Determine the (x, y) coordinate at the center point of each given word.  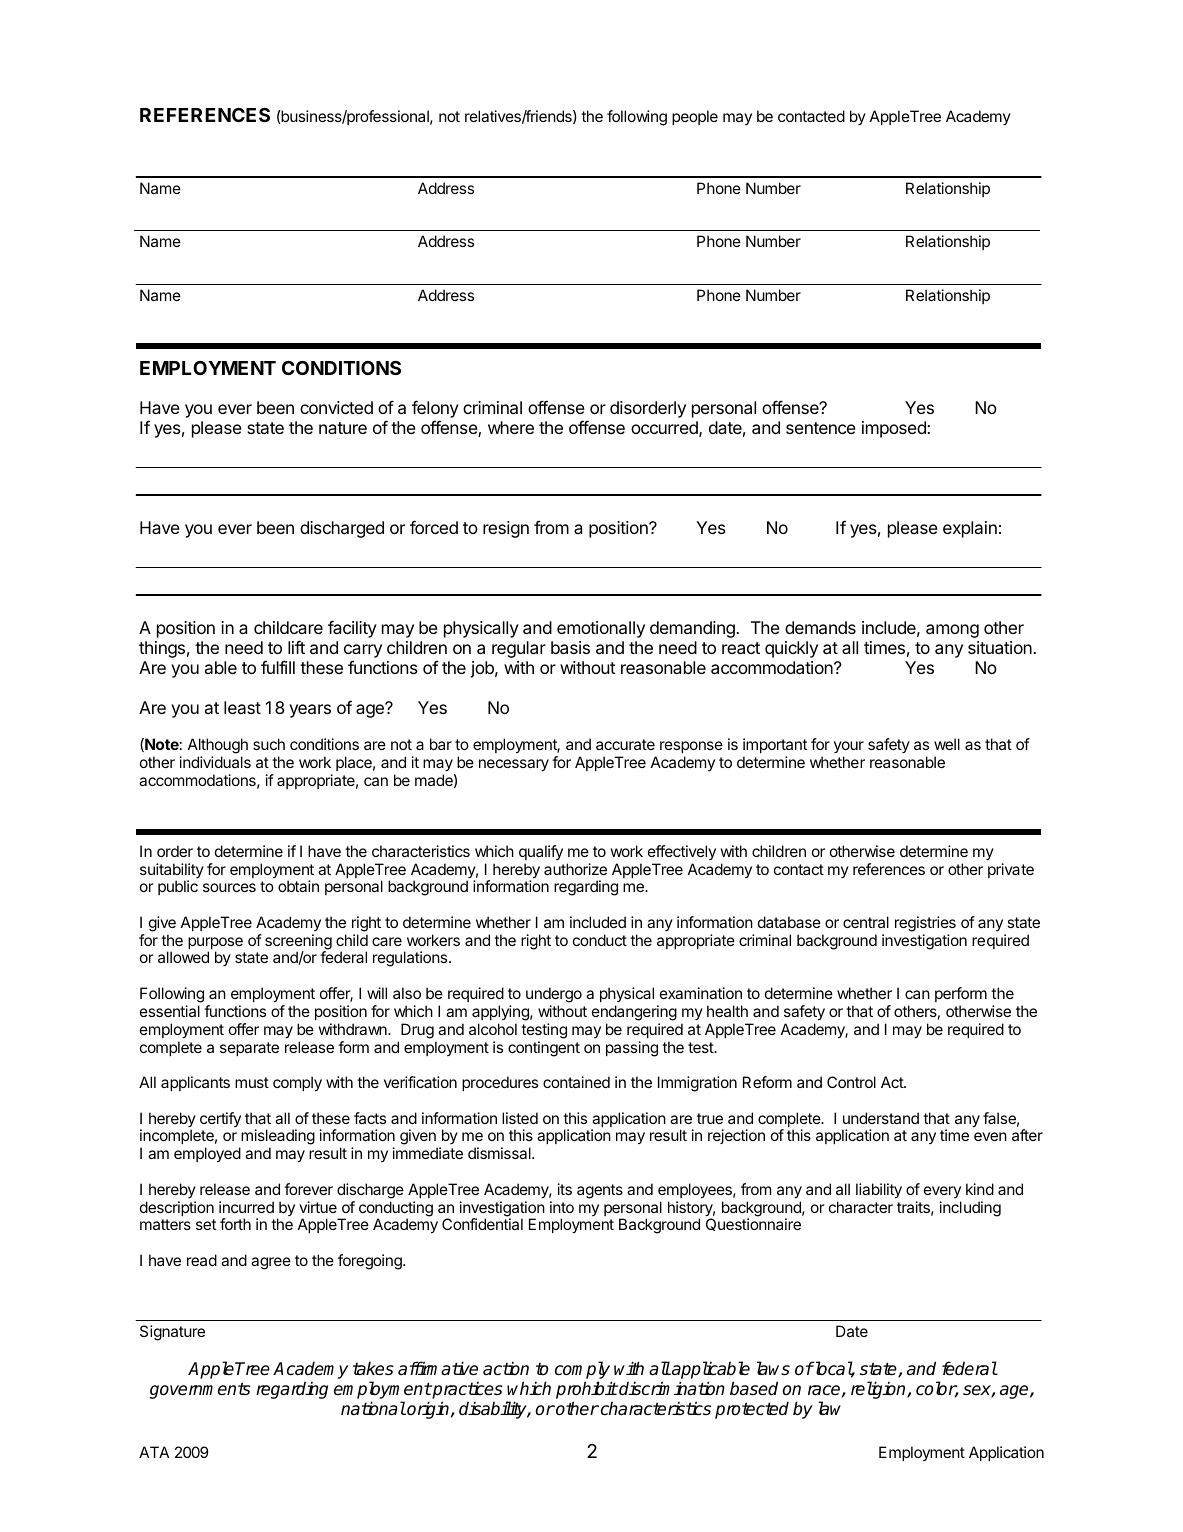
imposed (895, 429)
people (695, 117)
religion (879, 1390)
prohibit (587, 1390)
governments (200, 1390)
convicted (336, 407)
